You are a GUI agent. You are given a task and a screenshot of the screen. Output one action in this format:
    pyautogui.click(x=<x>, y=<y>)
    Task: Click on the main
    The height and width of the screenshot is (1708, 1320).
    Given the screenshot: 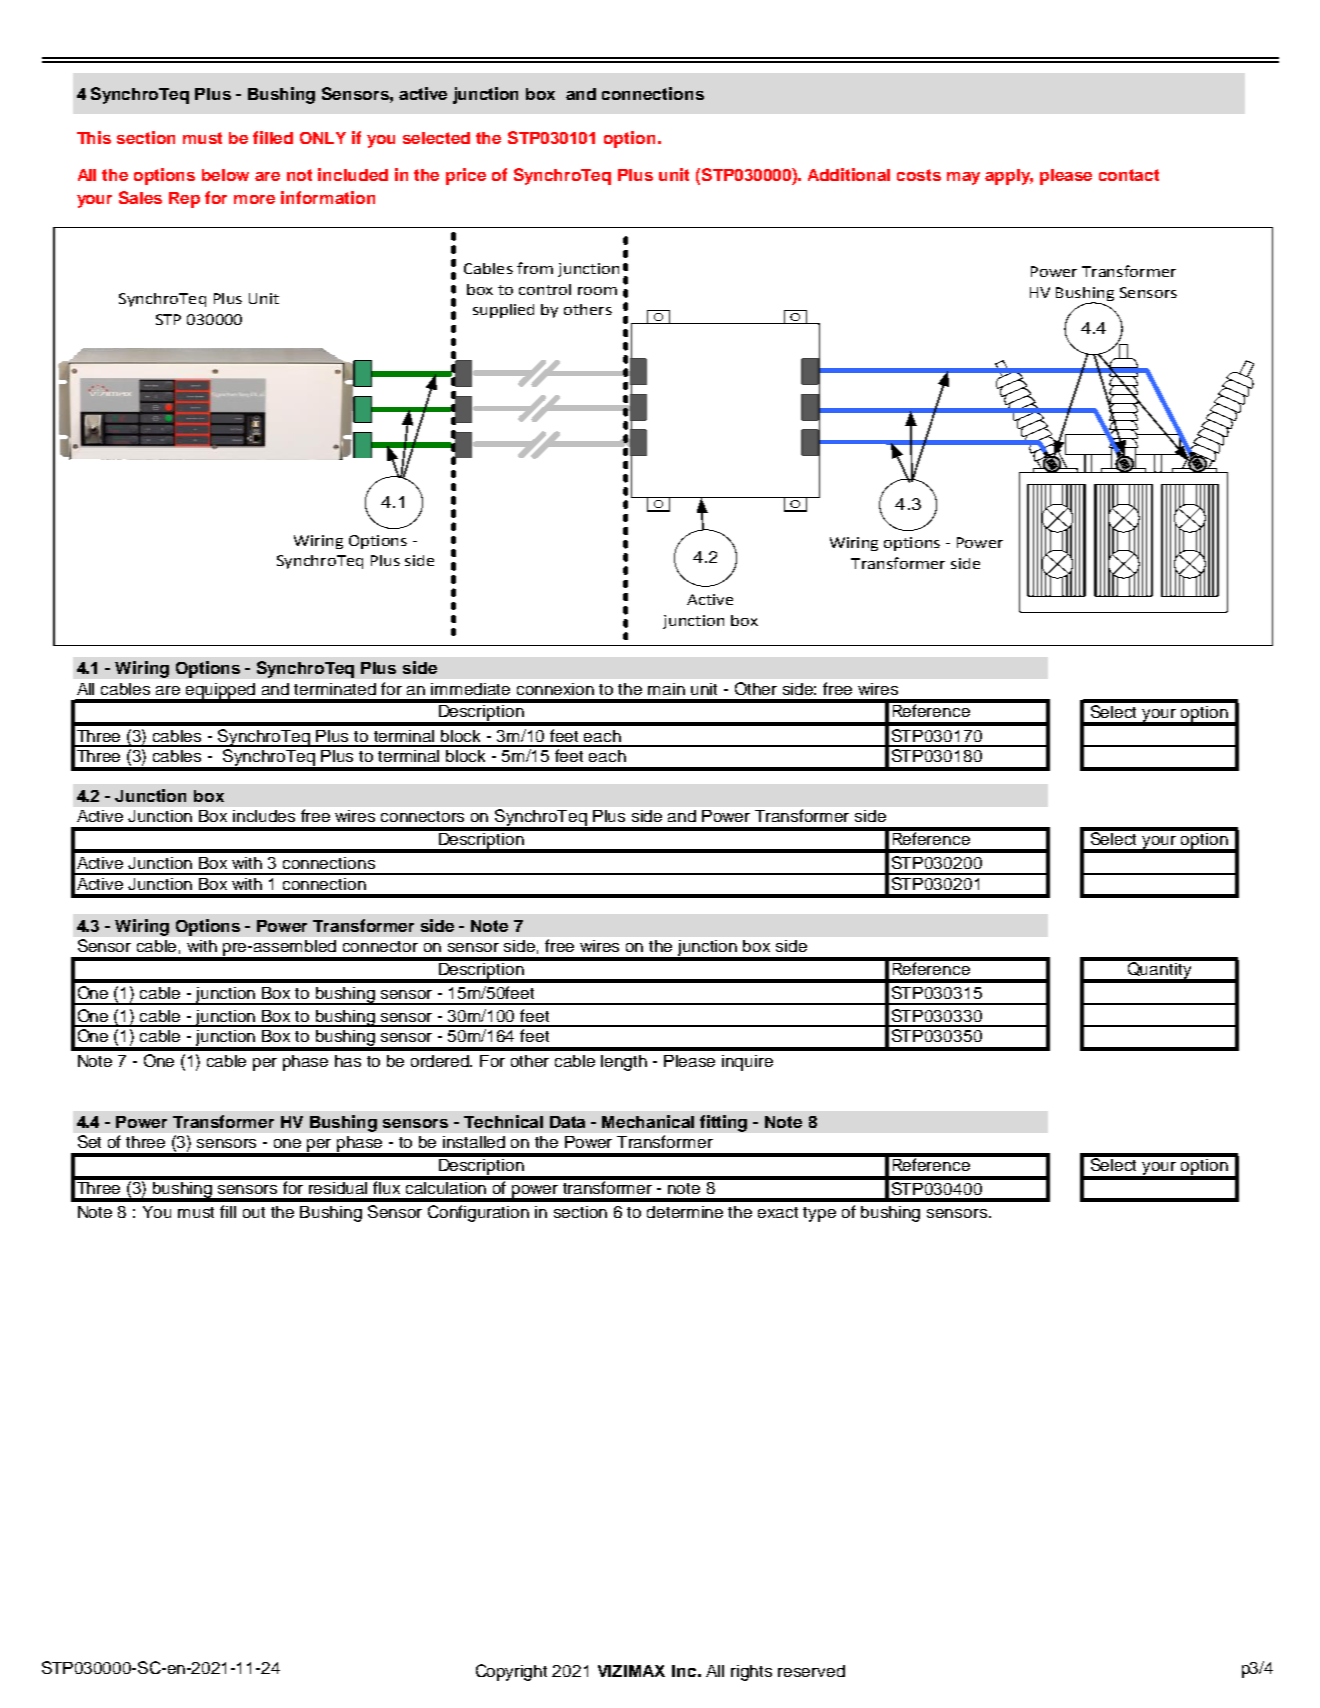 What is the action you would take?
    pyautogui.click(x=666, y=689)
